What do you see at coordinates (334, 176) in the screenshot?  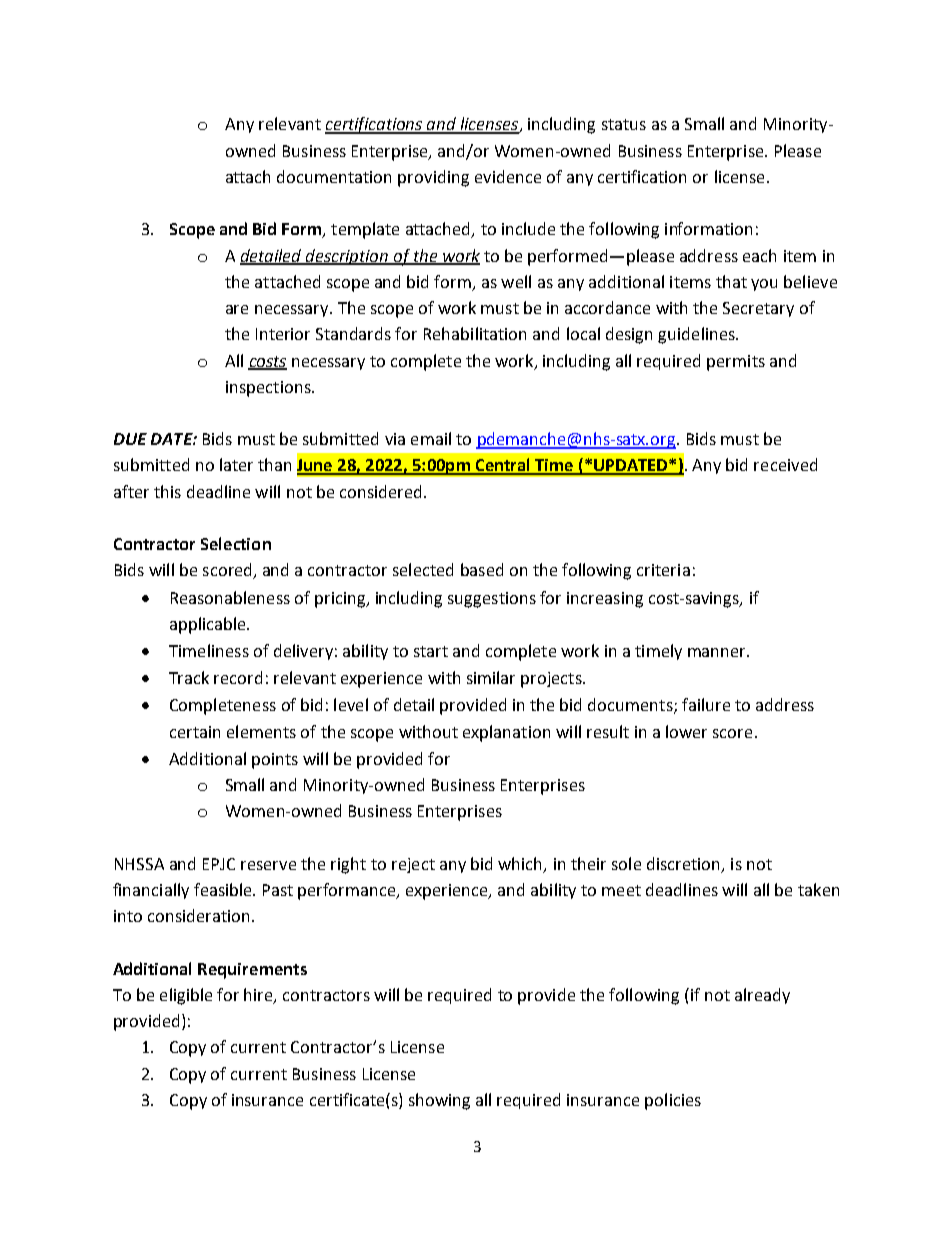 I see `documentation` at bounding box center [334, 176].
